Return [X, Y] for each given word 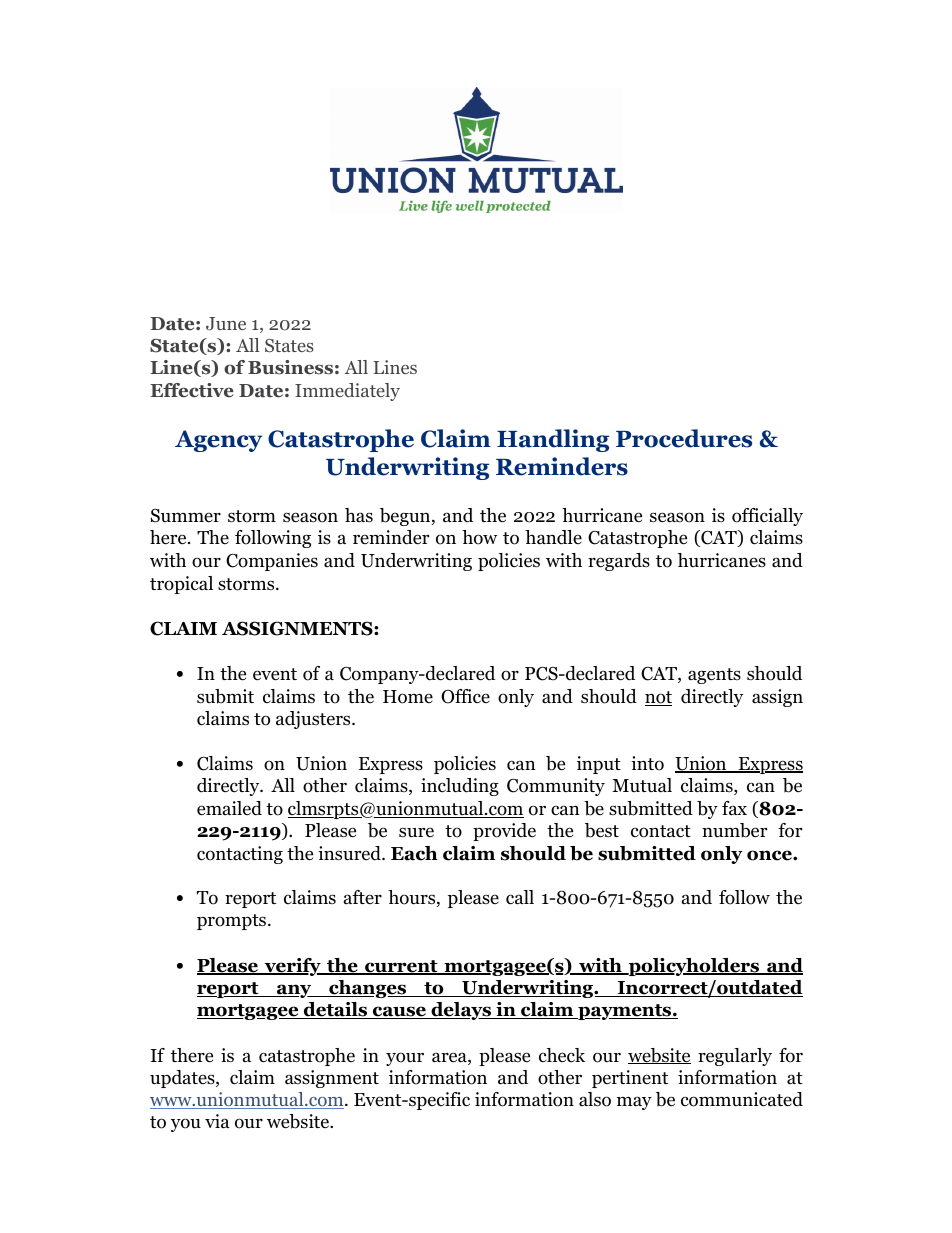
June [226, 324]
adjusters [314, 720]
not [658, 698]
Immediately [347, 392]
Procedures [684, 438]
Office [465, 696]
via [217, 1121]
